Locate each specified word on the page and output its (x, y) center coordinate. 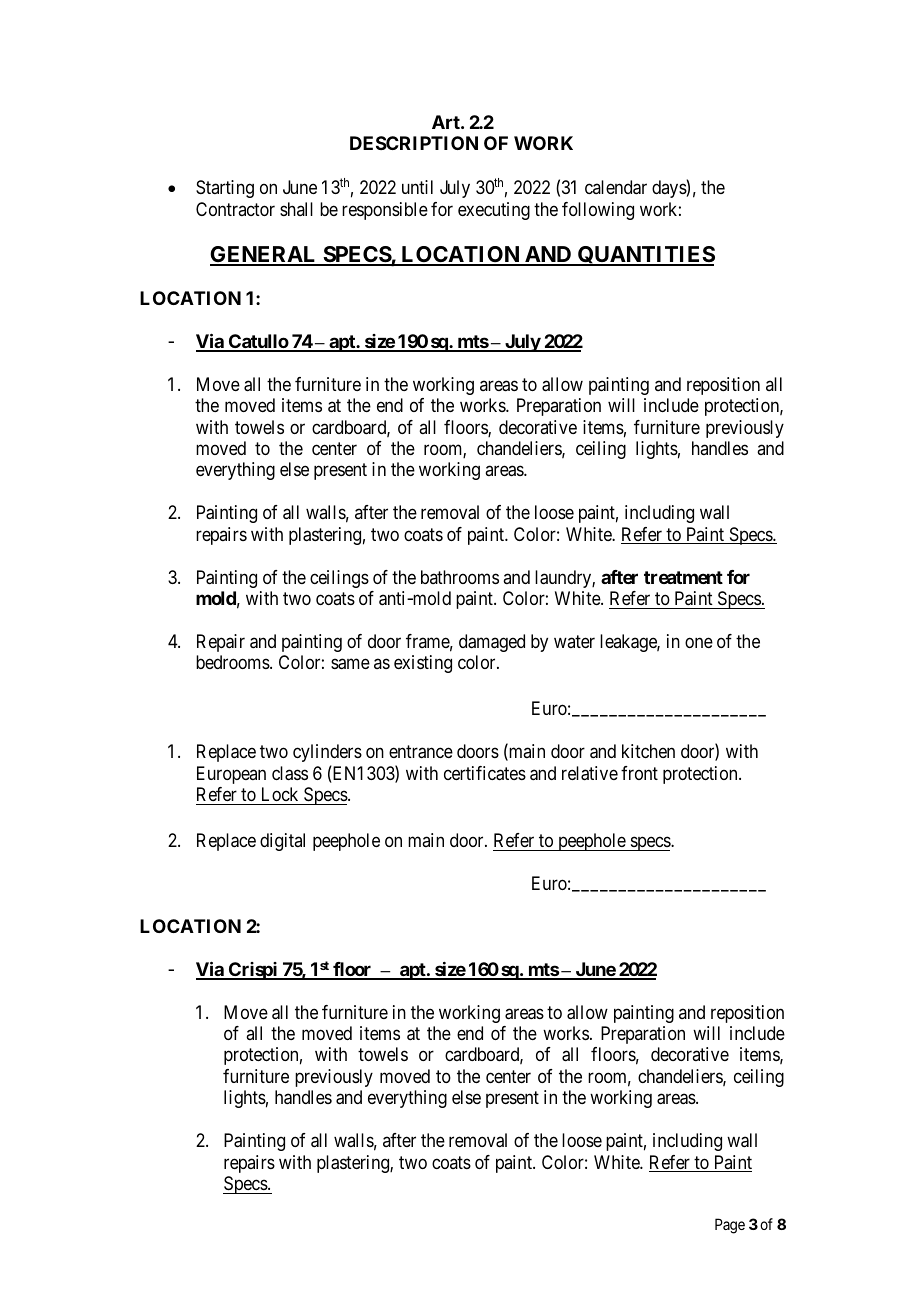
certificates (485, 773)
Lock (280, 794)
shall (296, 209)
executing (494, 211)
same (350, 664)
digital (282, 842)
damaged (492, 643)
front (639, 773)
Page (730, 1226)
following (598, 211)
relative (590, 773)
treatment (683, 577)
